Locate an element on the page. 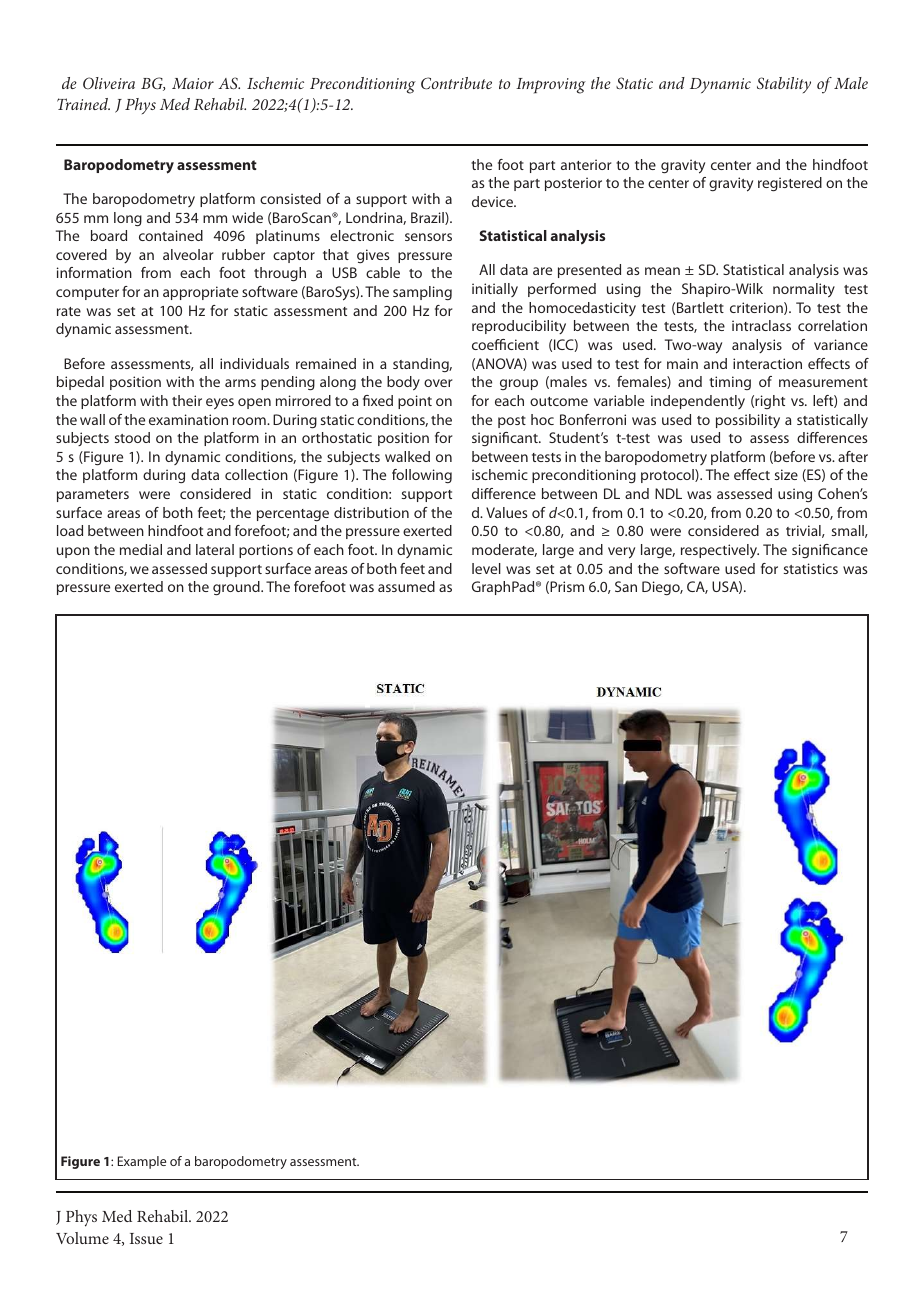  Example is located at coordinates (142, 1162).
